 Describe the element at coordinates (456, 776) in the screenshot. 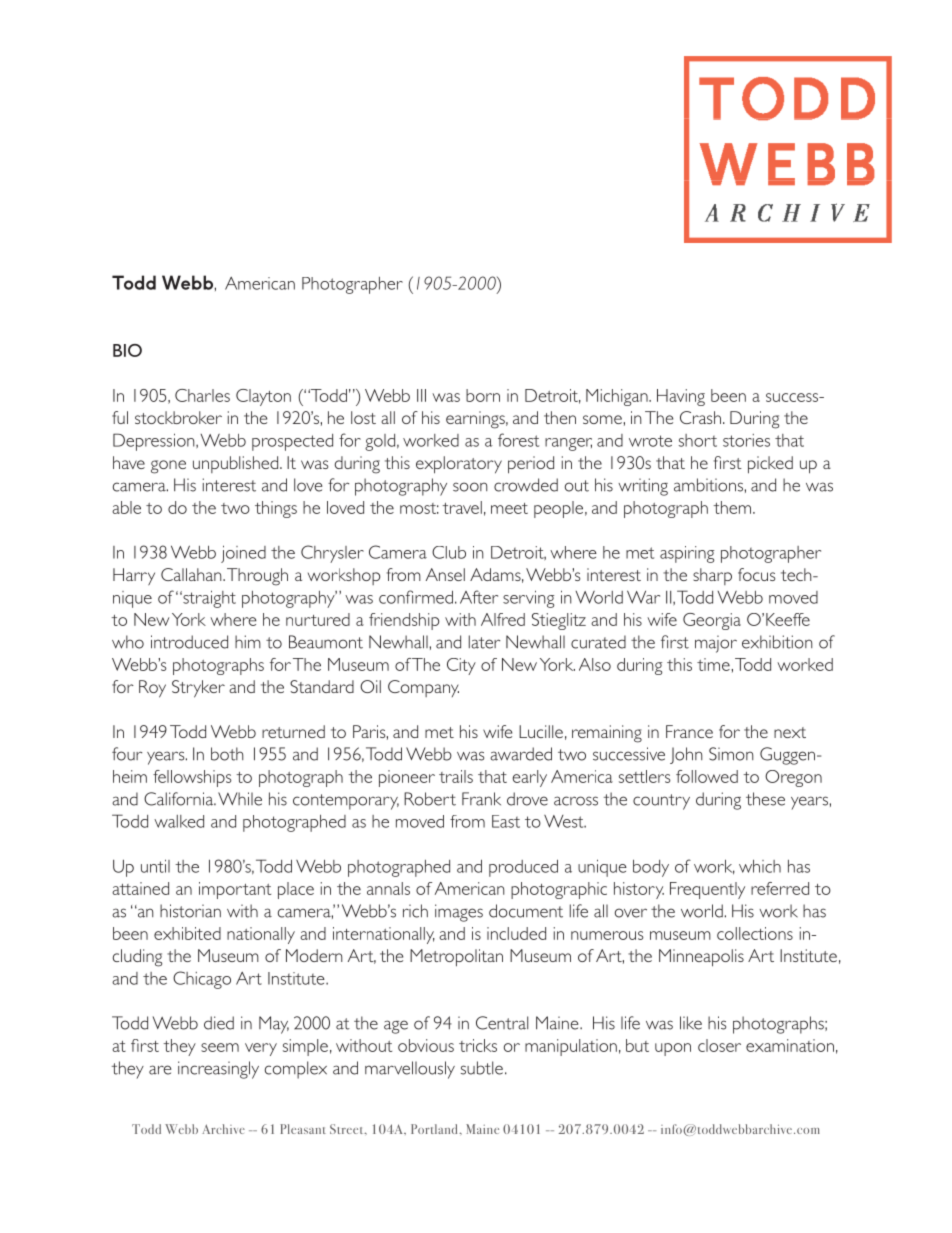

I see `trails` at that location.
